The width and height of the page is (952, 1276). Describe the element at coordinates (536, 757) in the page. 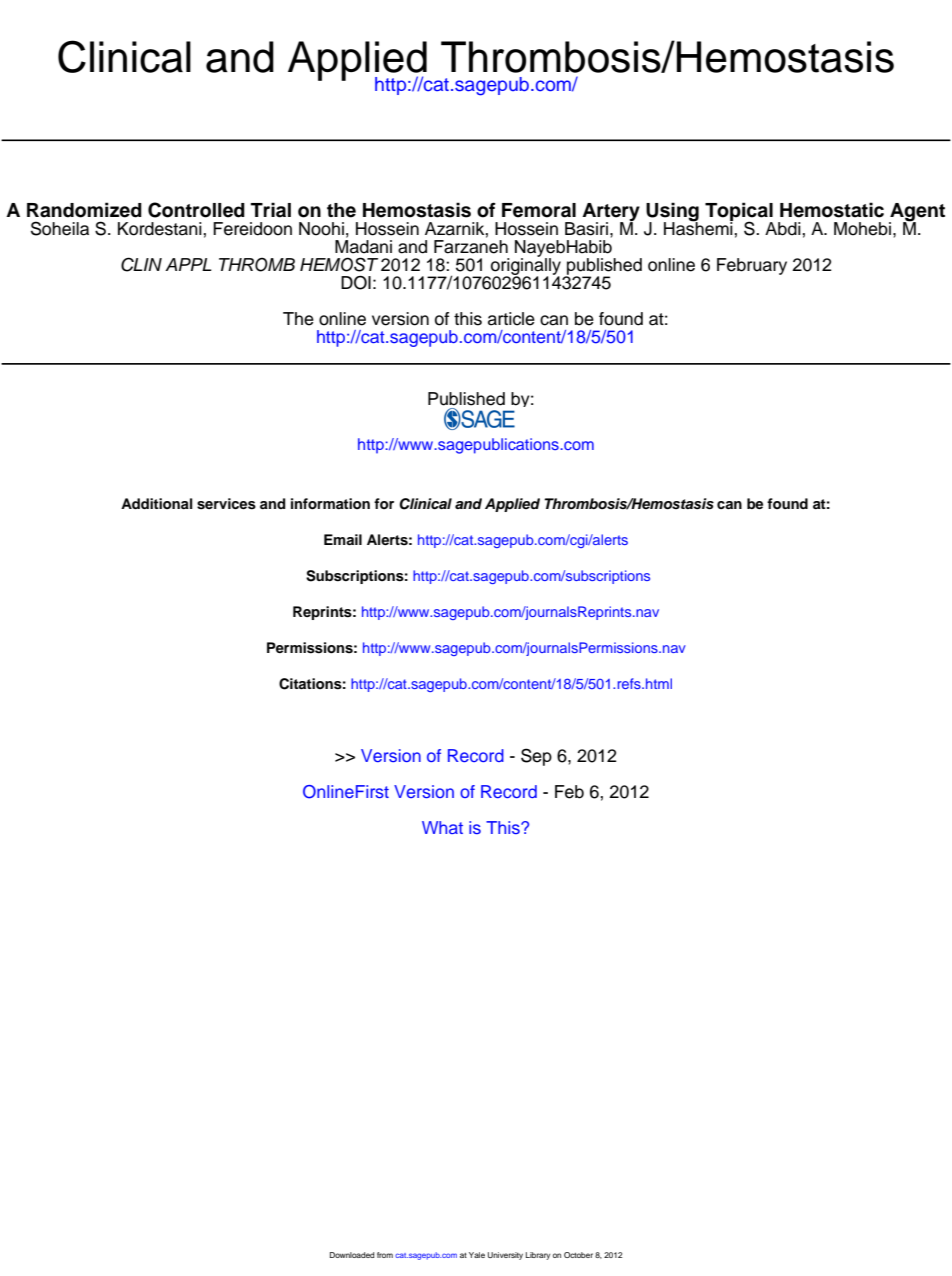

I see `Sep` at that location.
